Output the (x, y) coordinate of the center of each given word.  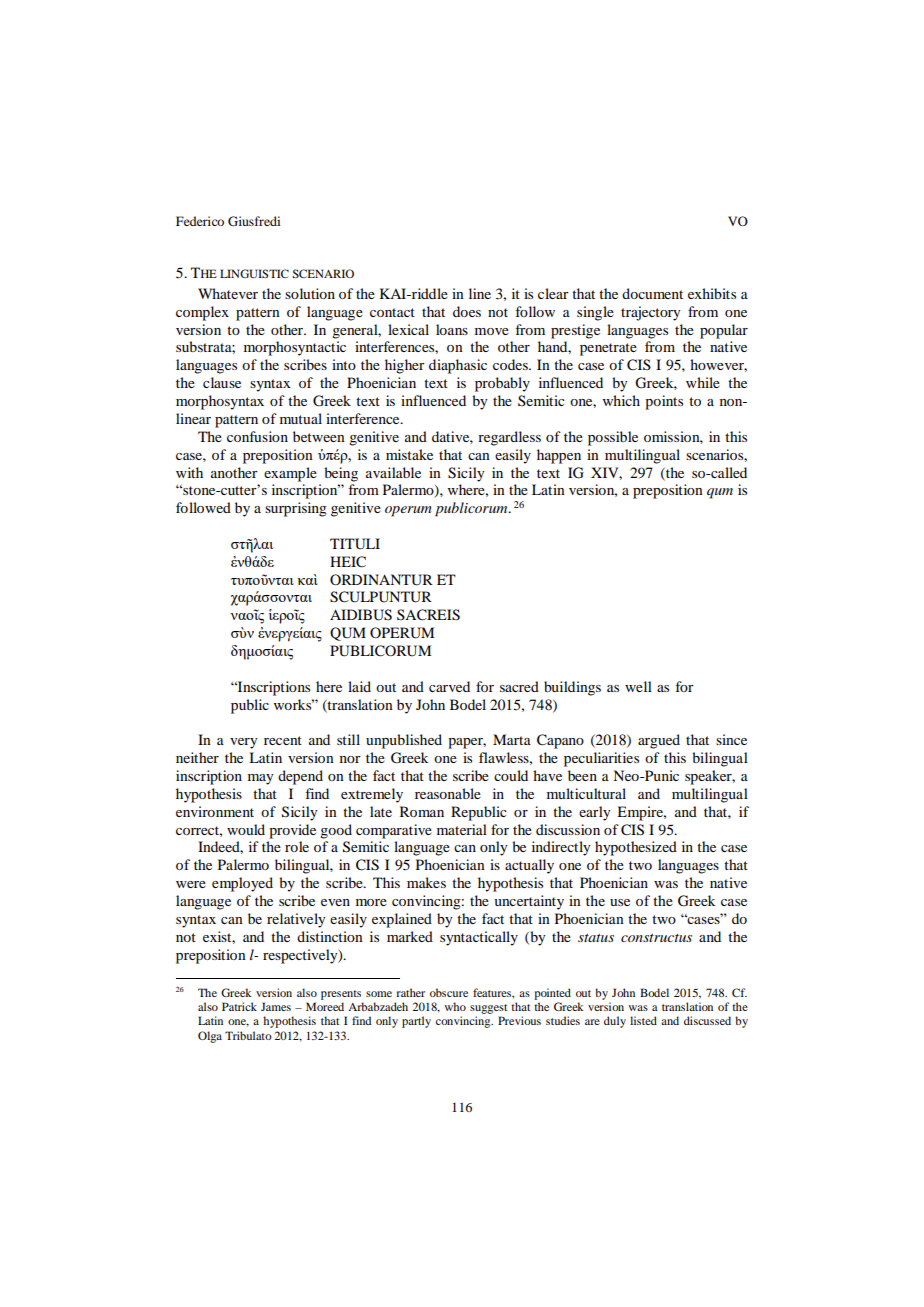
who (455, 1006)
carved (449, 686)
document (652, 293)
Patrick (239, 1006)
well (638, 686)
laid (359, 686)
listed (643, 1020)
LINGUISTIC (254, 273)
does (467, 311)
